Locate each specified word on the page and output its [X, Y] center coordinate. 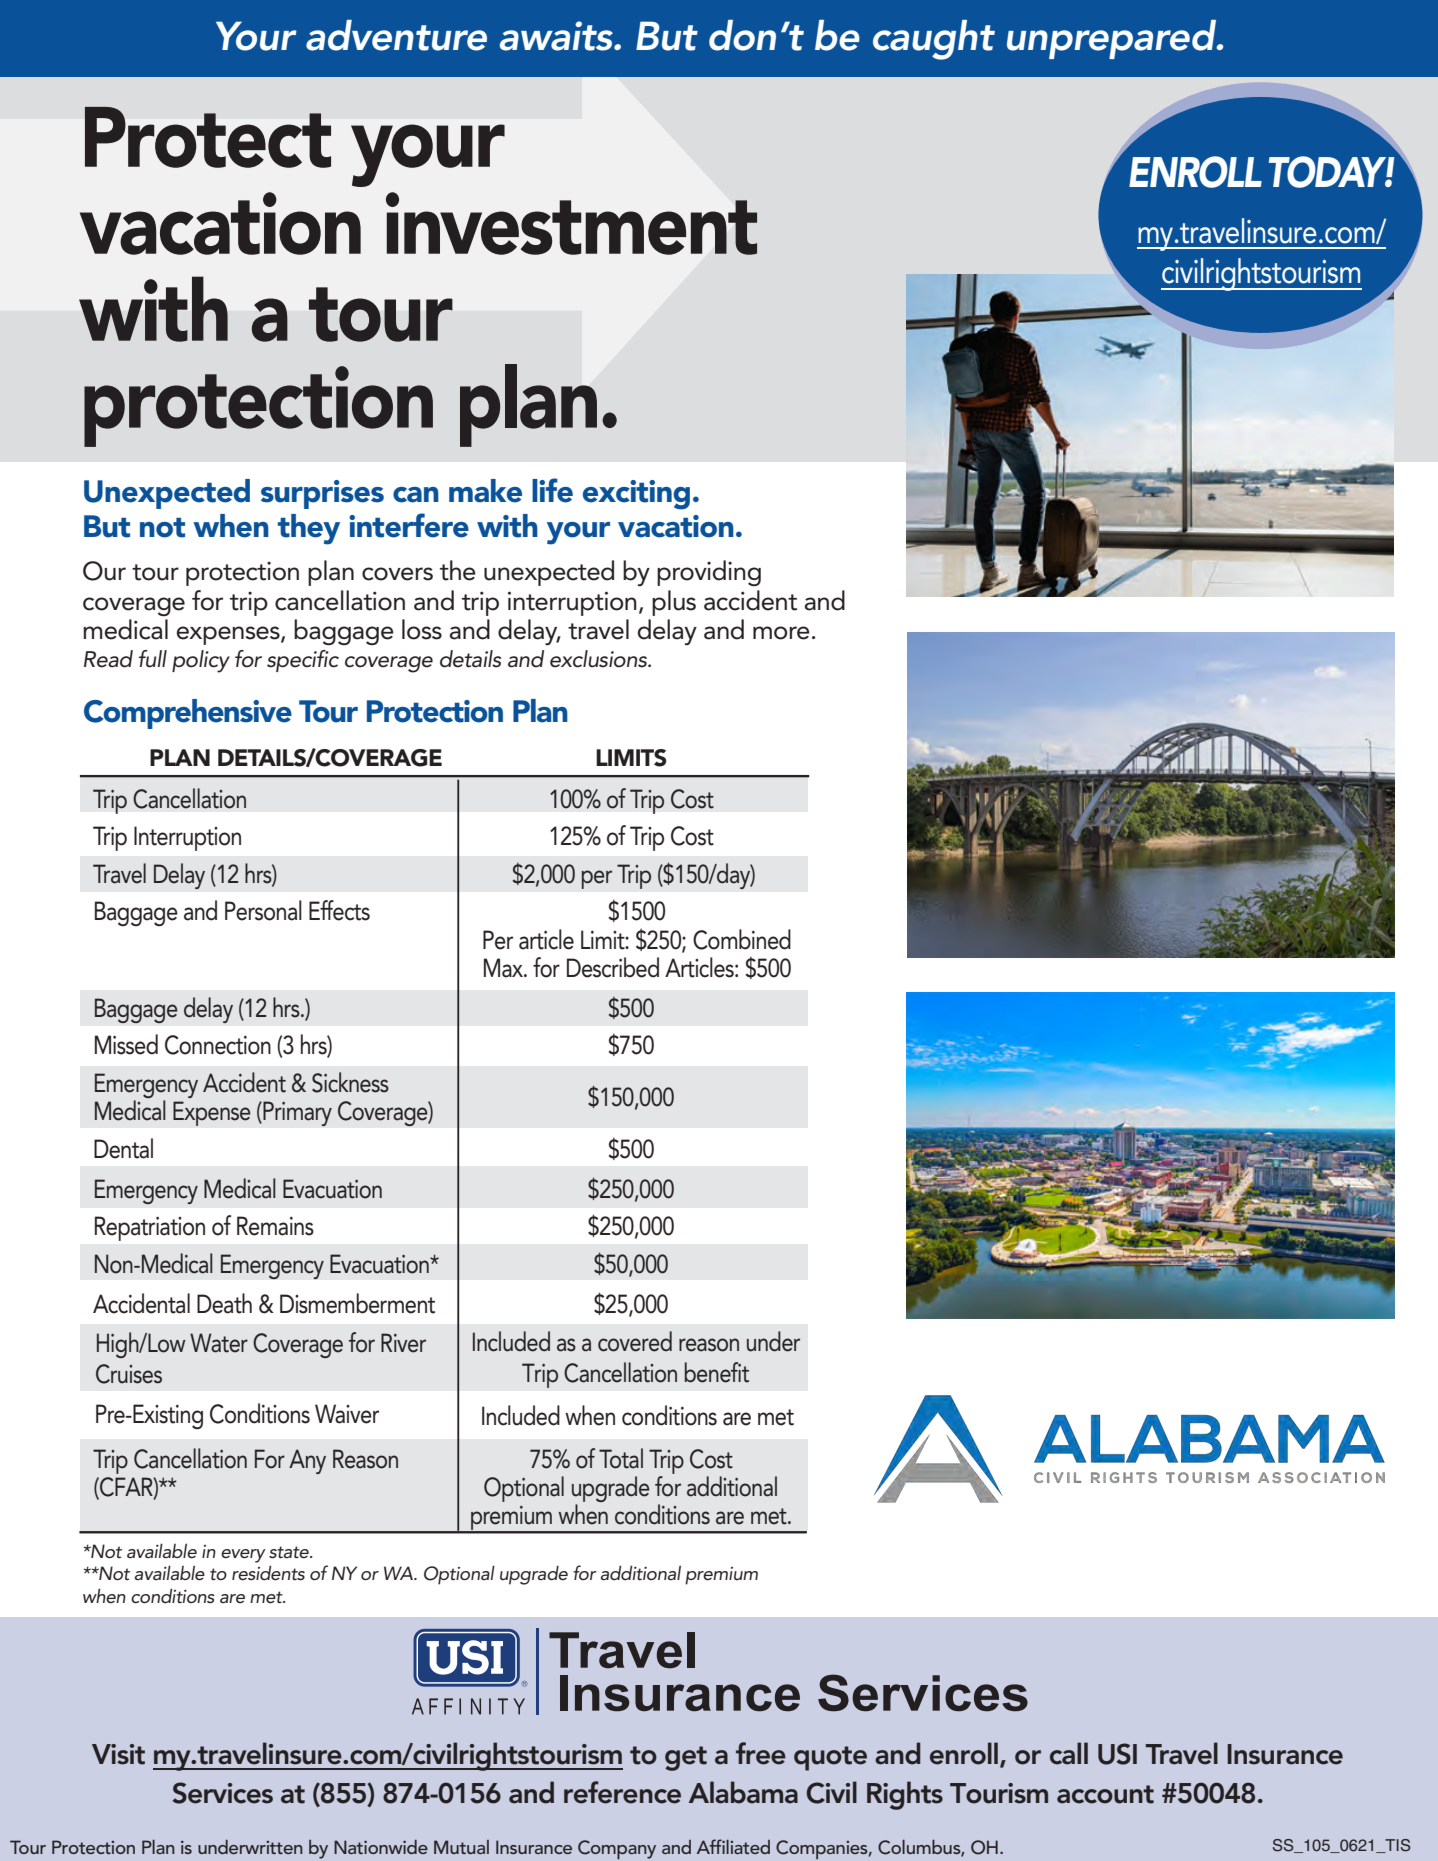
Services [223, 1793]
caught [934, 40]
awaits [557, 36]
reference [622, 1792]
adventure [396, 35]
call [1069, 1753]
